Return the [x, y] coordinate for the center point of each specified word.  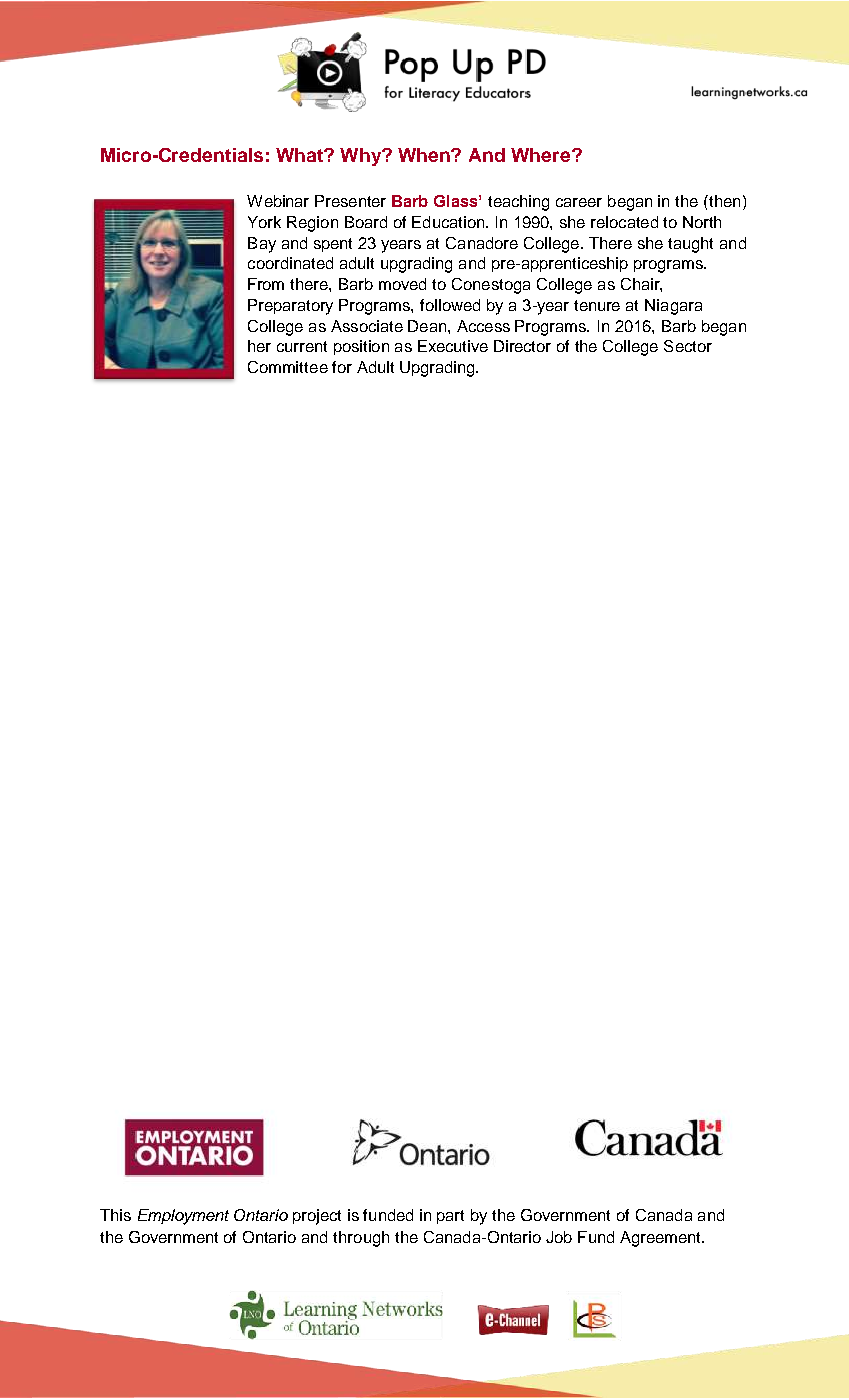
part [450, 1217]
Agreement [662, 1239]
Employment [183, 1217]
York [264, 222]
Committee [288, 367]
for [342, 367]
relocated [624, 222]
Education [449, 222]
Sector [688, 346]
